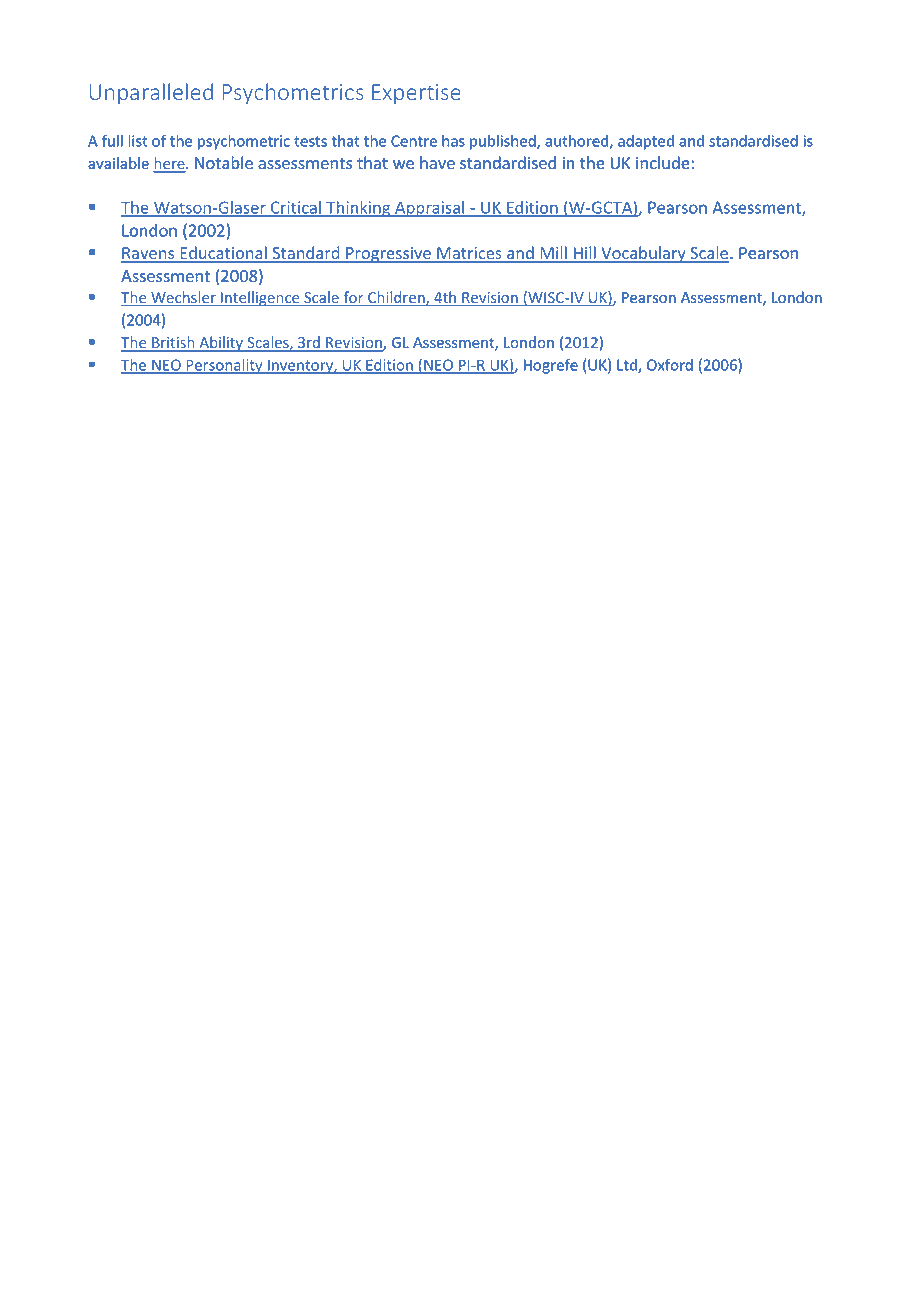  I want to click on Personality, so click(224, 366).
